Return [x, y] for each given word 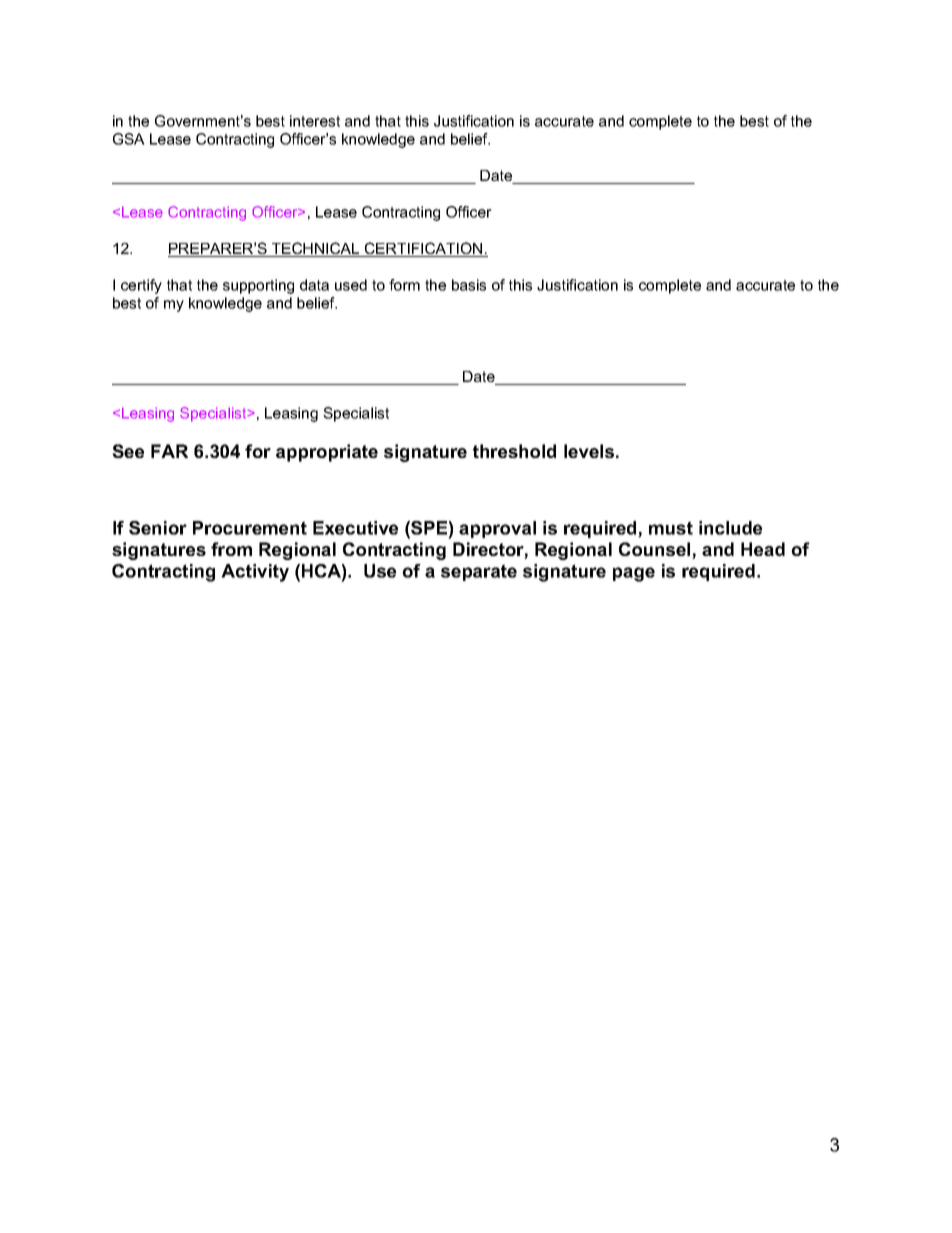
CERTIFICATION [424, 249]
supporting [258, 286]
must [671, 528]
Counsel [656, 550]
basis [469, 285]
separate [479, 572]
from [231, 549]
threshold [514, 451]
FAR [169, 451]
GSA [129, 139]
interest [315, 121]
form [404, 285]
